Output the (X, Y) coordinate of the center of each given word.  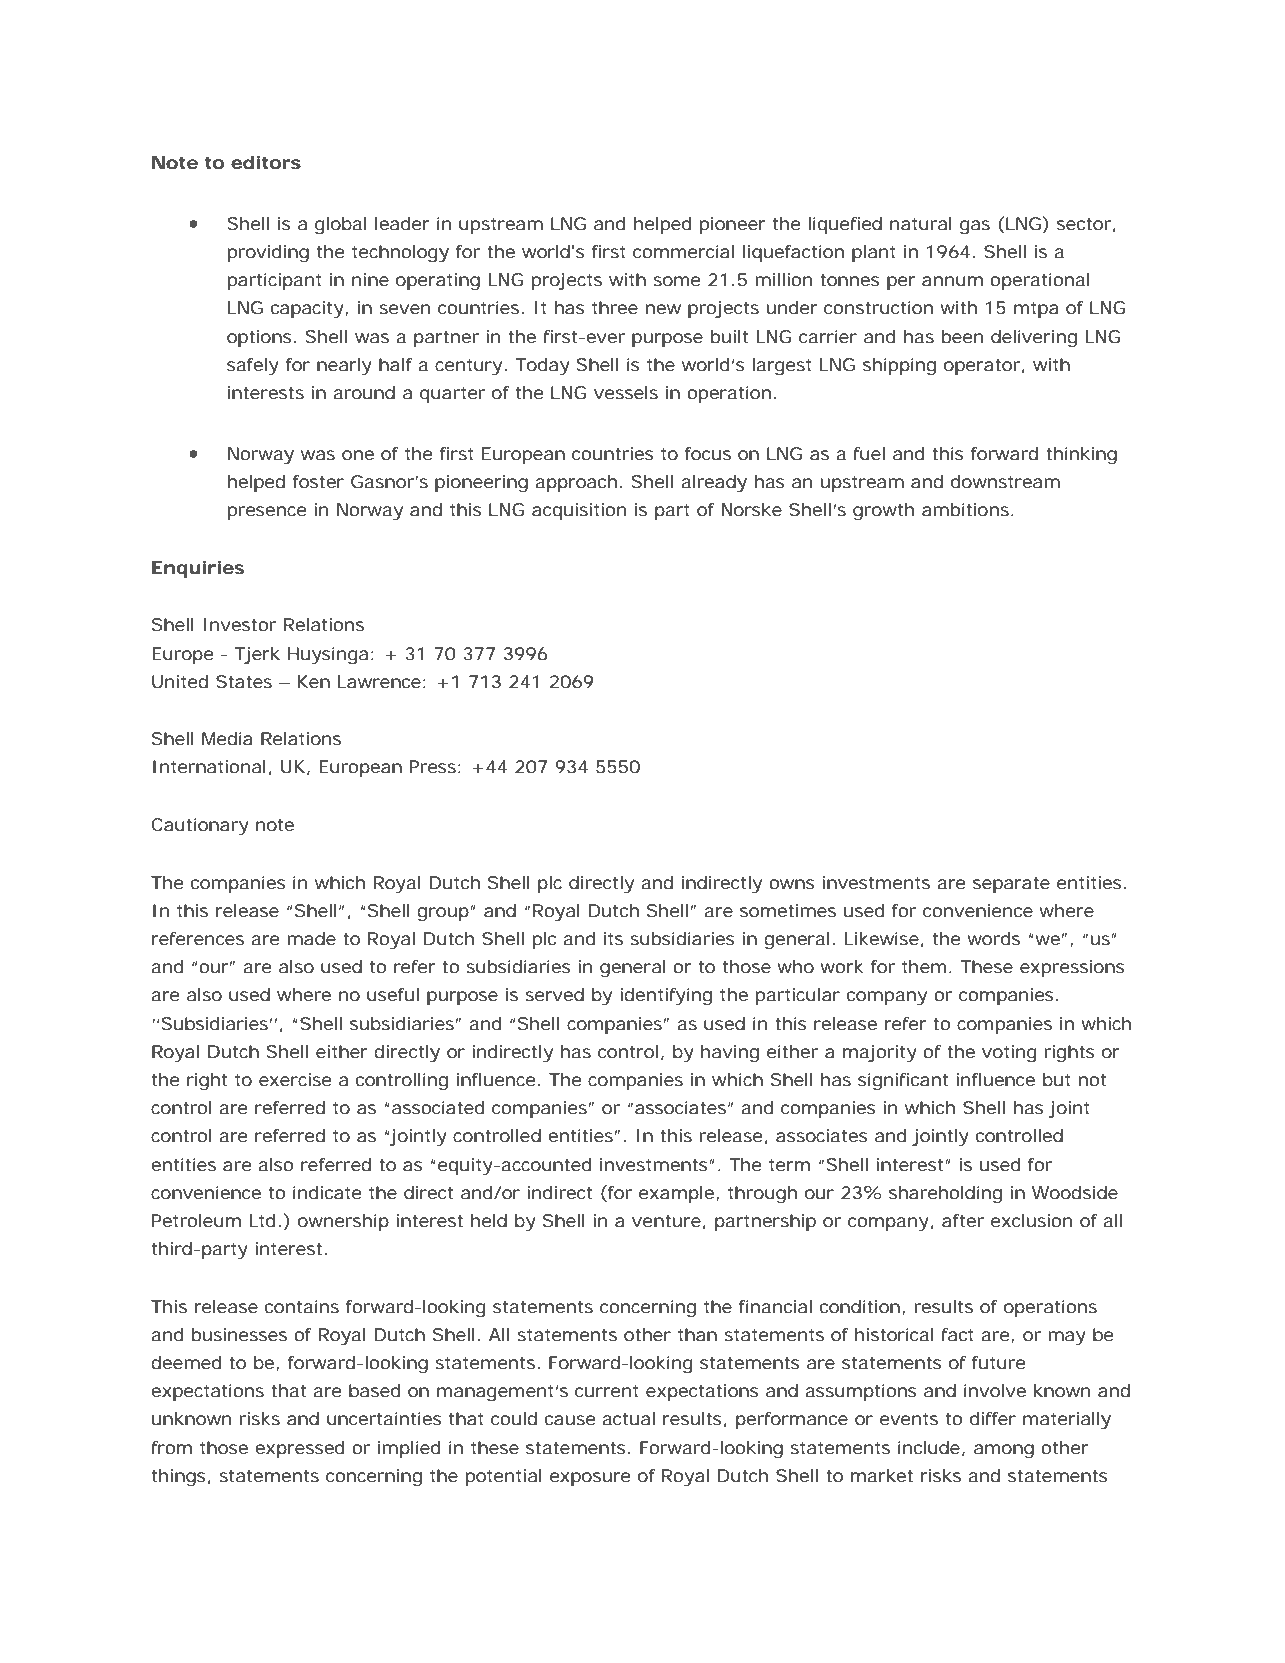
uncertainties (384, 1418)
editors (266, 162)
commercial (683, 251)
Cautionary (200, 826)
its (613, 938)
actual (628, 1418)
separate (1011, 885)
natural (921, 223)
